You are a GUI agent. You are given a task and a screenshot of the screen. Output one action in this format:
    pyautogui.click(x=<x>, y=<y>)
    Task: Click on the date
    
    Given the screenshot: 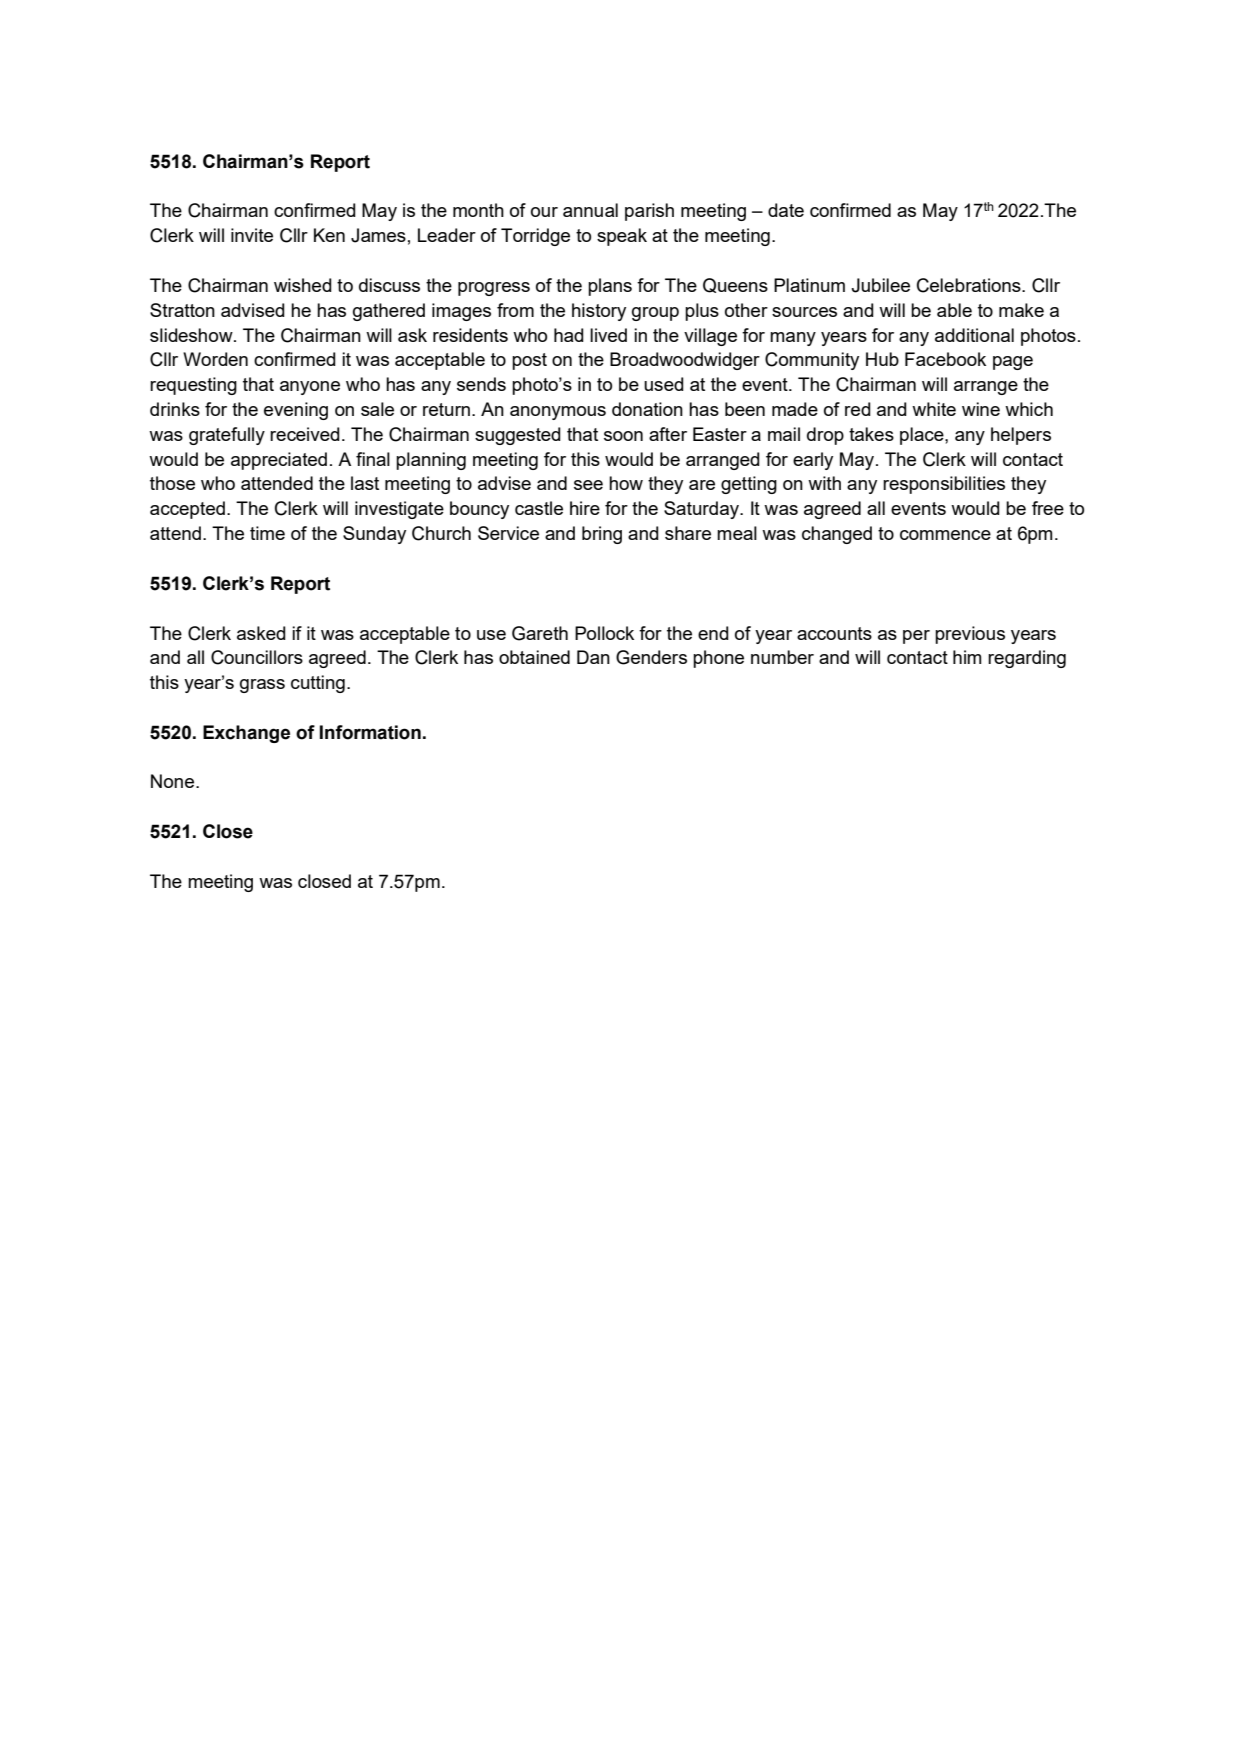 What is the action you would take?
    pyautogui.click(x=786, y=210)
